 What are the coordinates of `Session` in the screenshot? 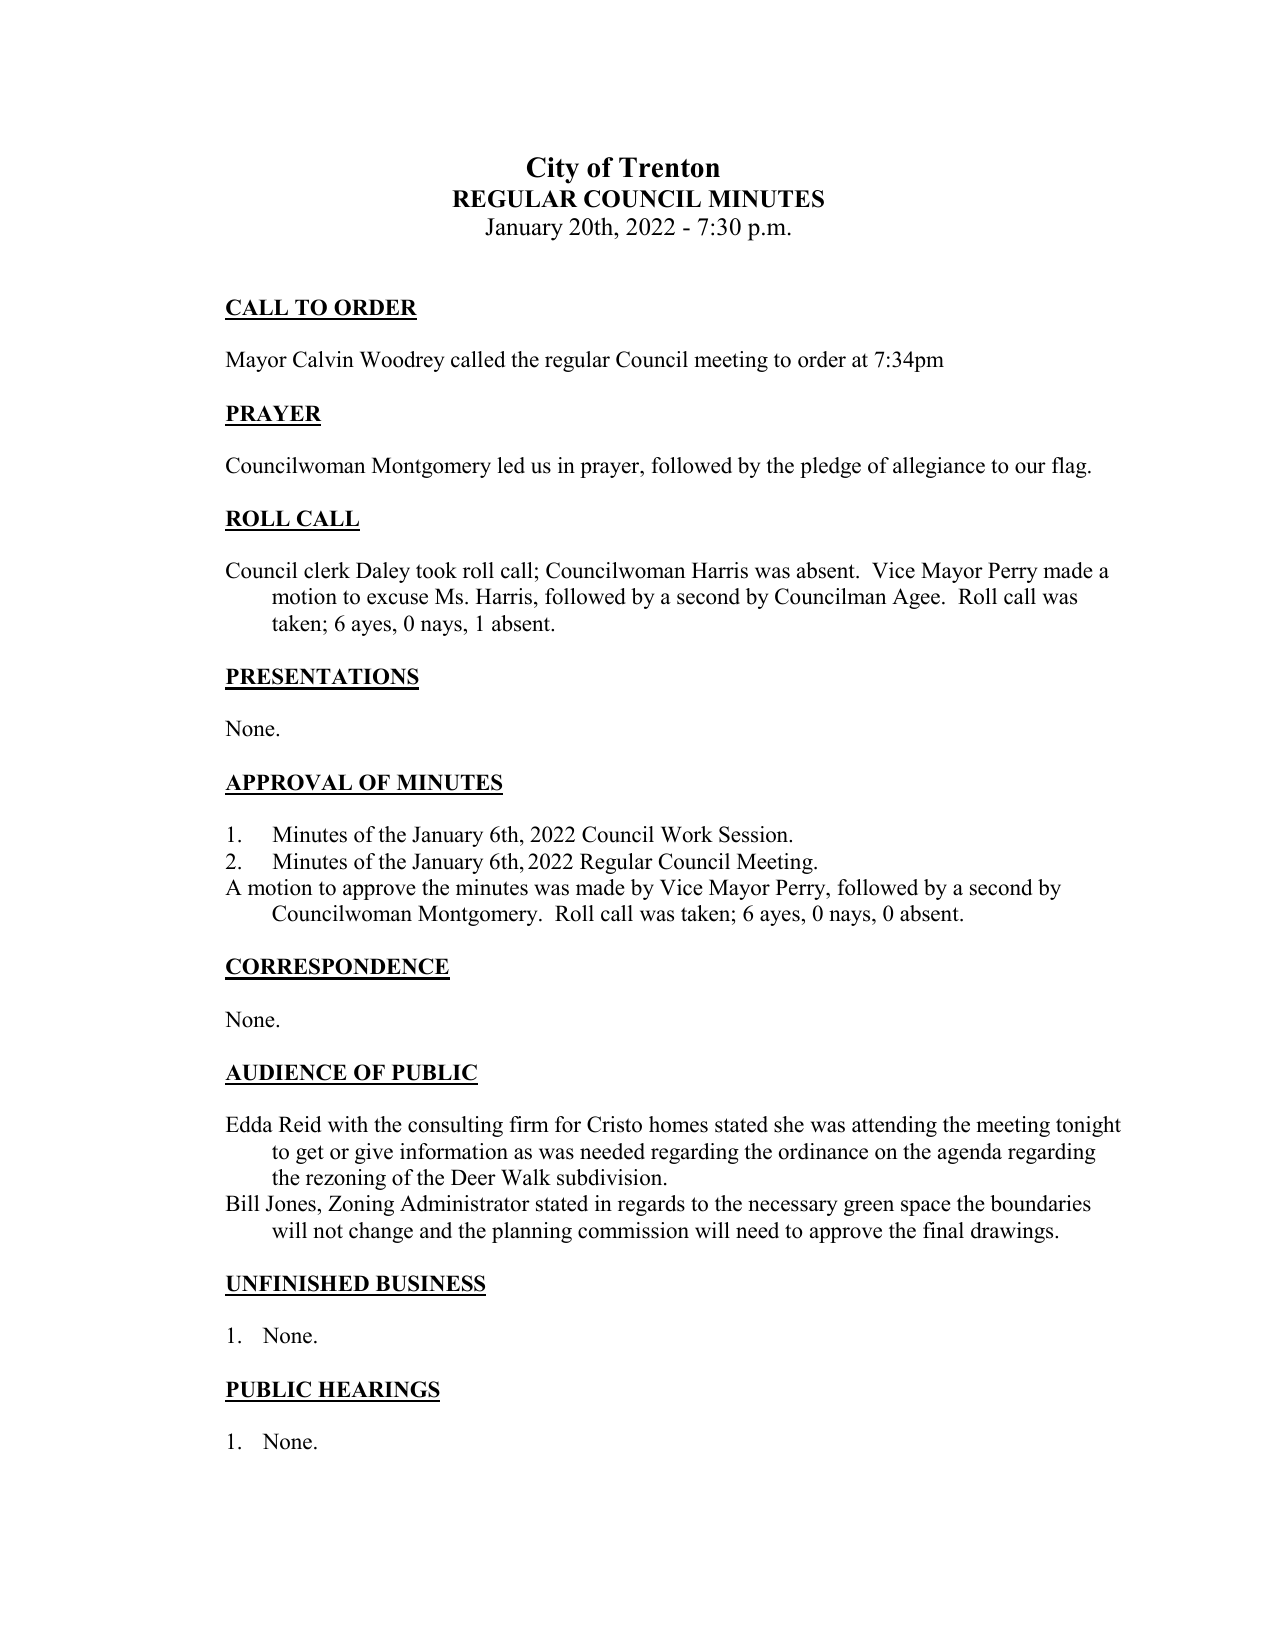 It's located at (755, 834).
